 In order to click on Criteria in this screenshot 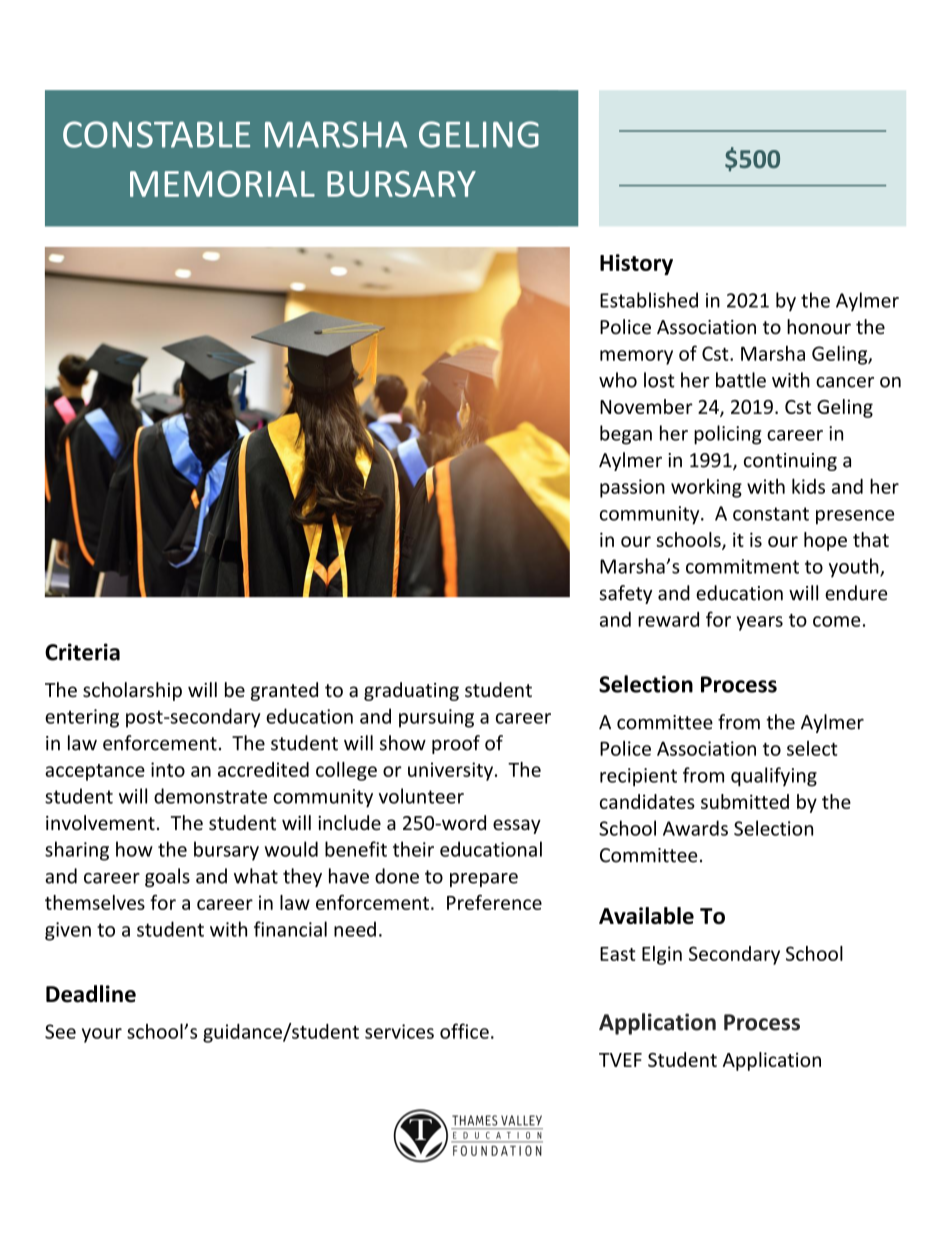, I will do `click(82, 652)`.
